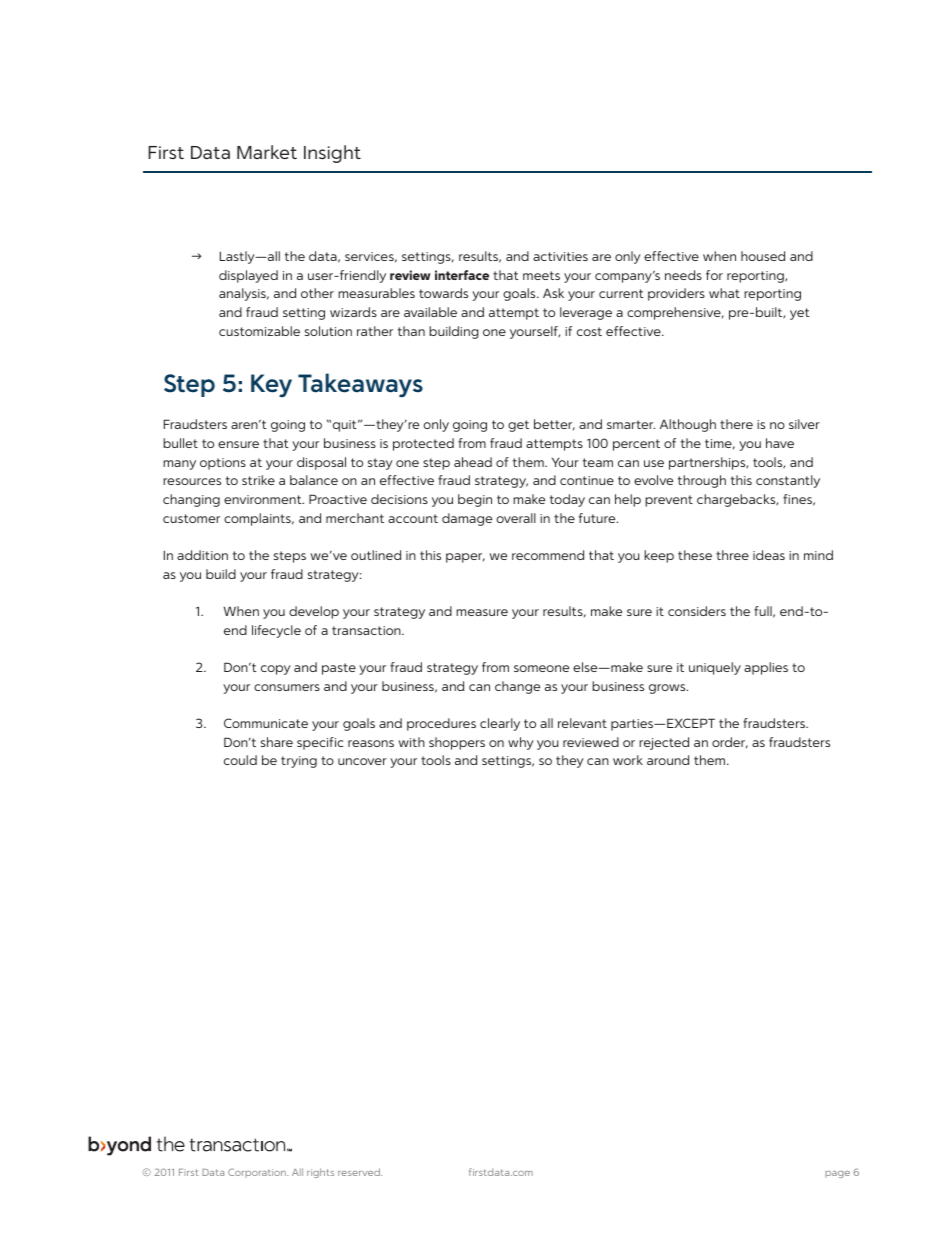  What do you see at coordinates (360, 1172) in the image?
I see `reserved` at bounding box center [360, 1172].
